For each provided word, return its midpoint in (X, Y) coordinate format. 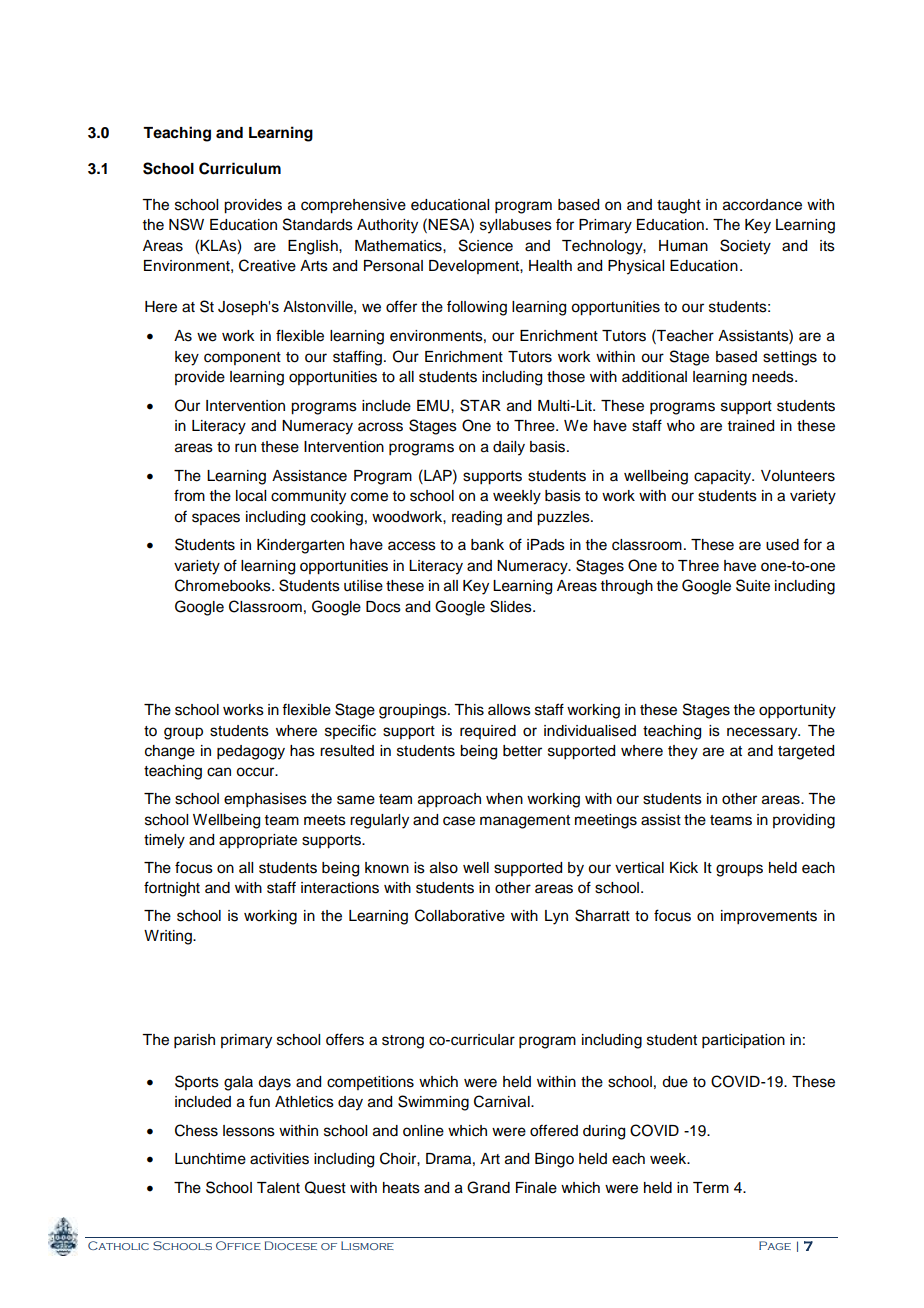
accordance (762, 205)
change (170, 752)
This (469, 710)
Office (238, 1245)
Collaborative (460, 915)
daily (509, 448)
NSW (186, 224)
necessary (763, 733)
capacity (724, 477)
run (245, 448)
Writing (169, 937)
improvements (769, 917)
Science (486, 245)
